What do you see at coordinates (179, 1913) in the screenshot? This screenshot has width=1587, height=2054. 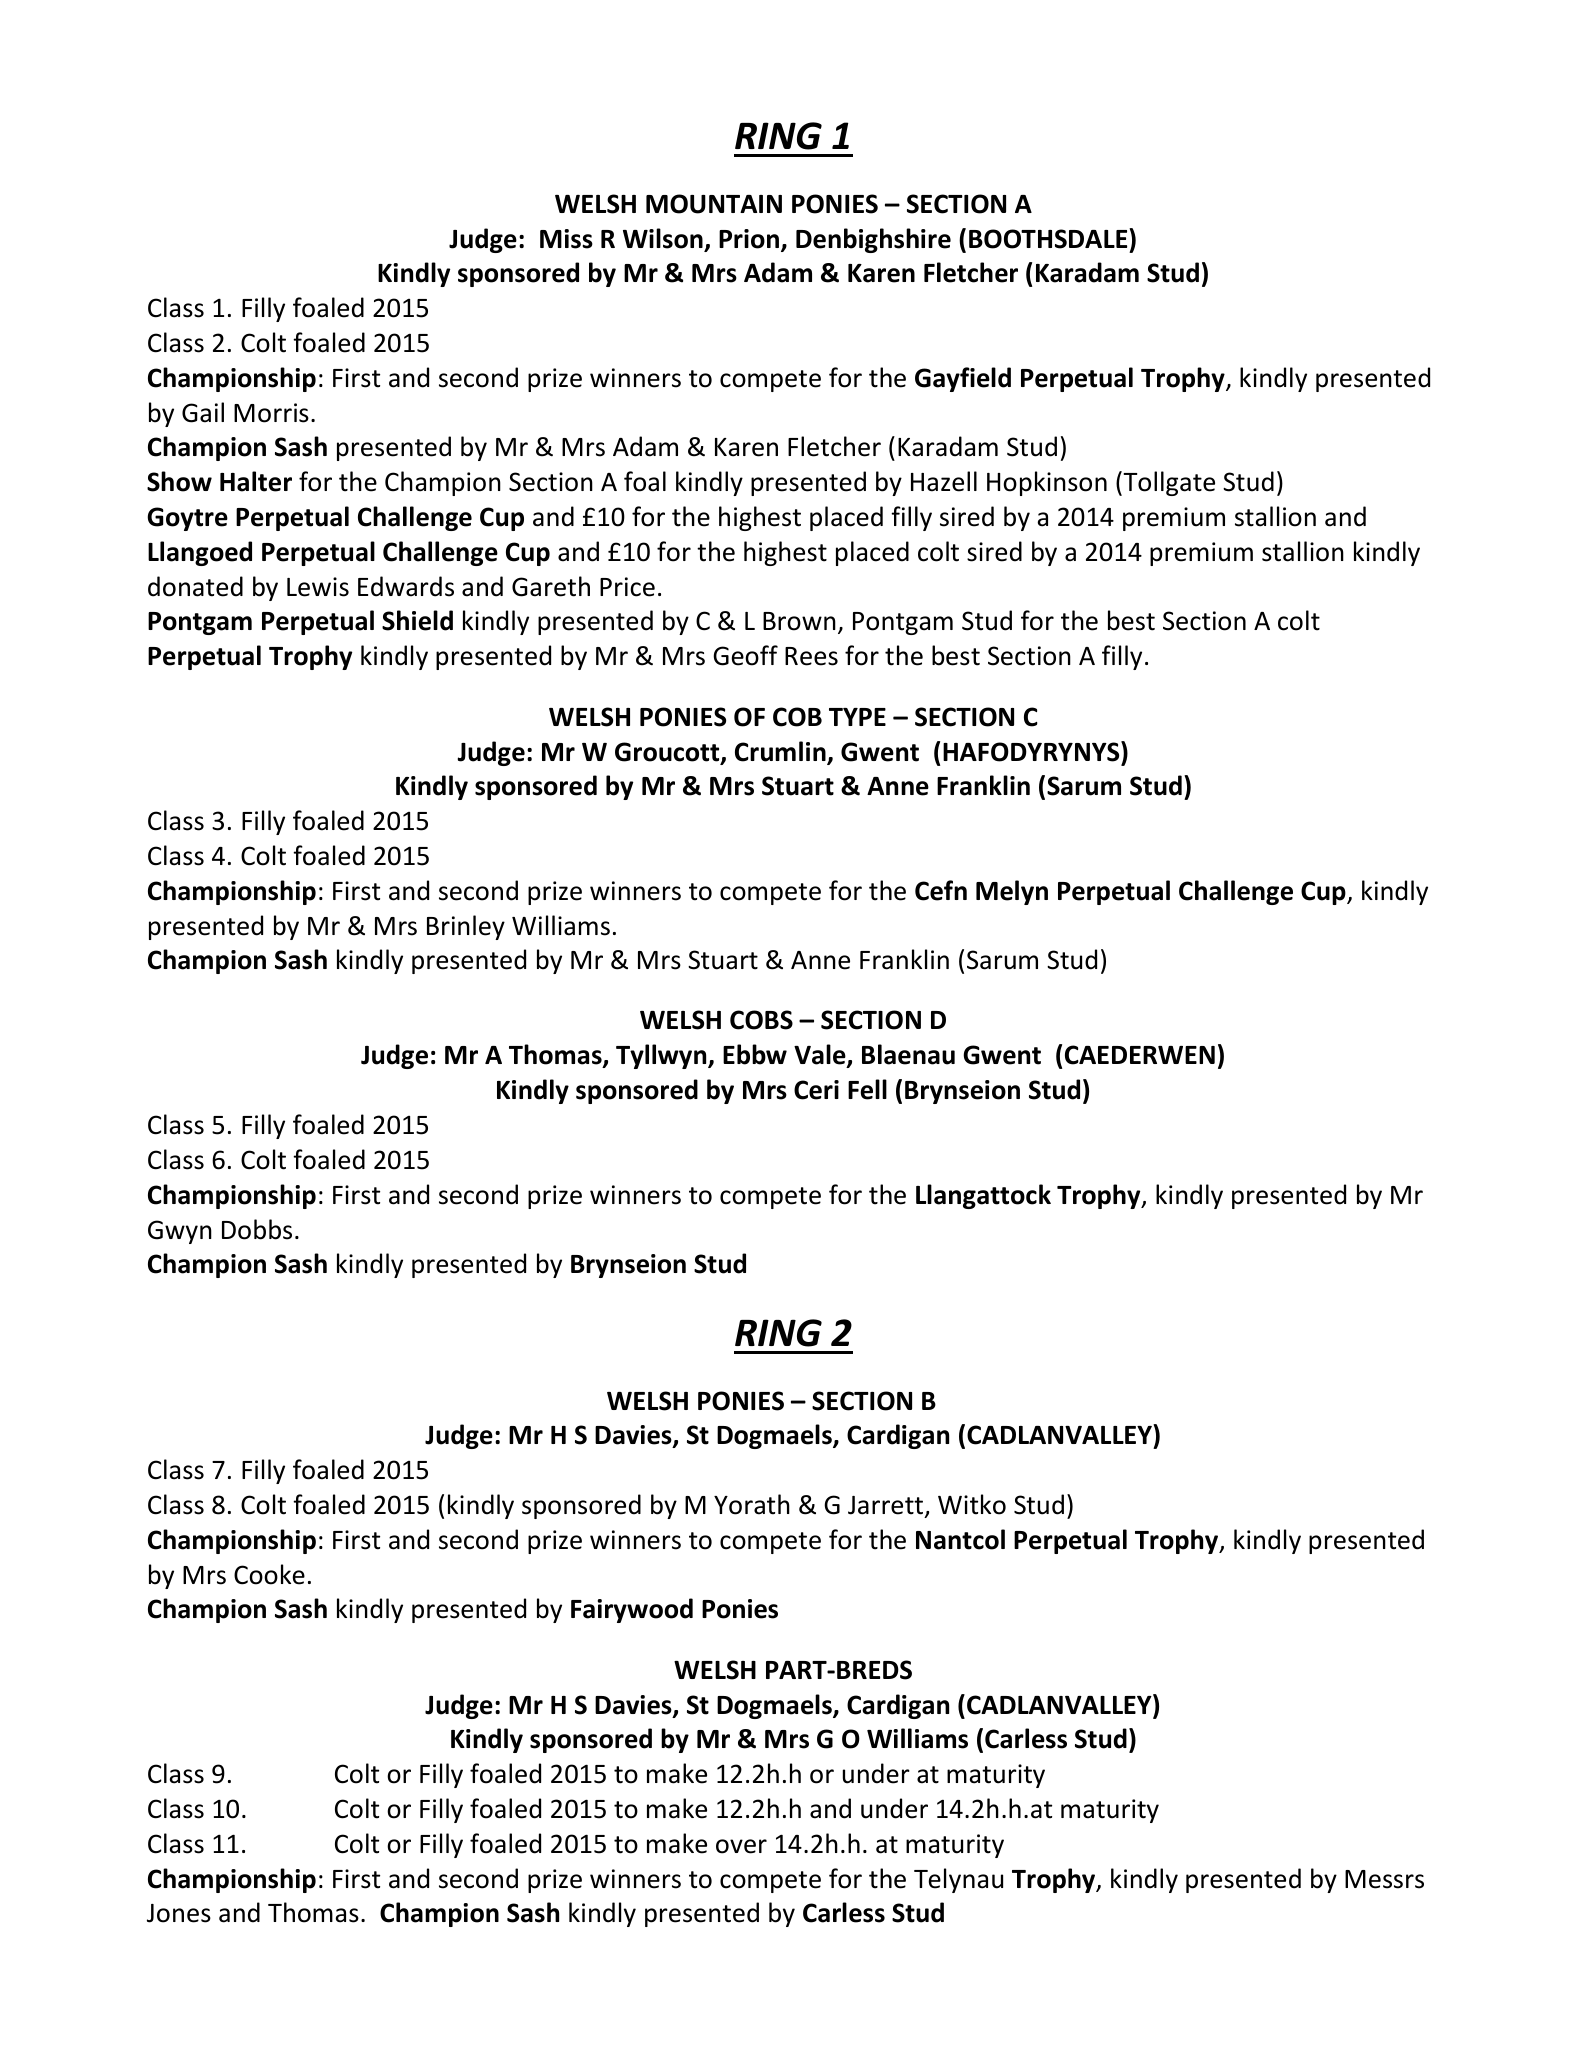 I see `Jones` at bounding box center [179, 1913].
